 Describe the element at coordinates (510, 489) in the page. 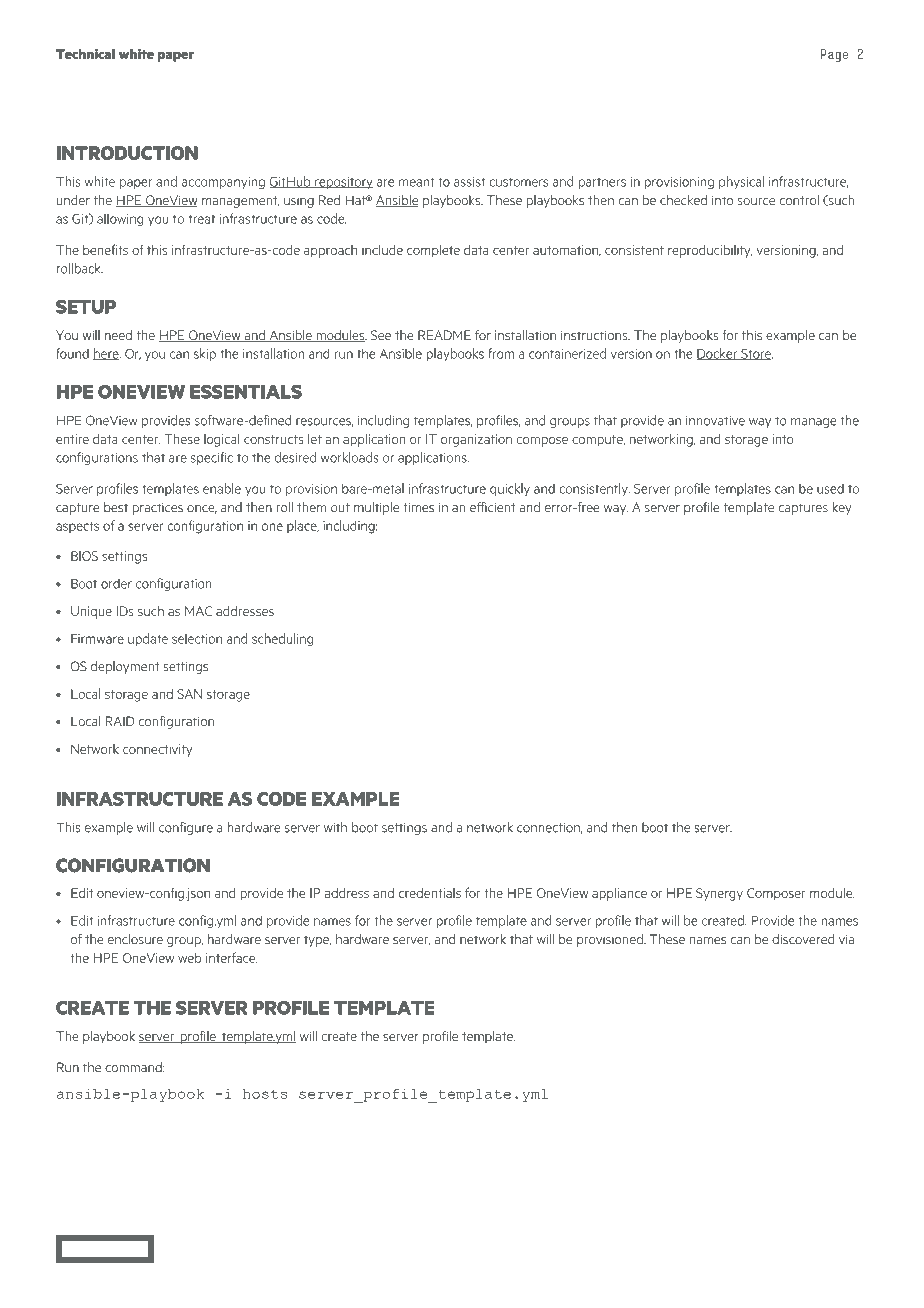

I see `quickly` at that location.
